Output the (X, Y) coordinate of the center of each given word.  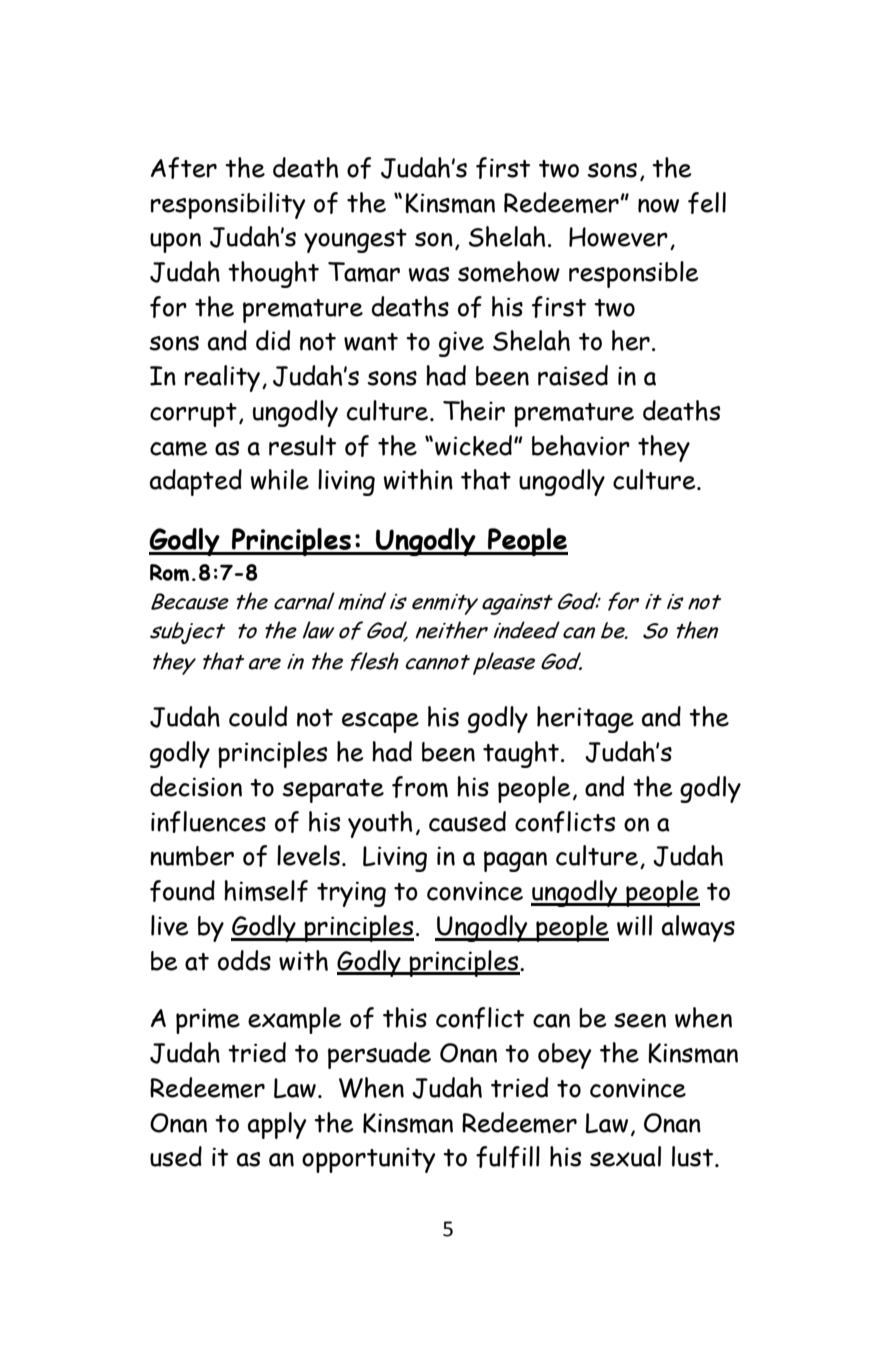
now (658, 206)
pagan (515, 861)
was (429, 274)
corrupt (193, 415)
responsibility (228, 205)
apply (277, 1125)
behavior (581, 445)
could (258, 716)
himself (266, 891)
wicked (473, 445)
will (634, 925)
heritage (585, 719)
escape (380, 722)
